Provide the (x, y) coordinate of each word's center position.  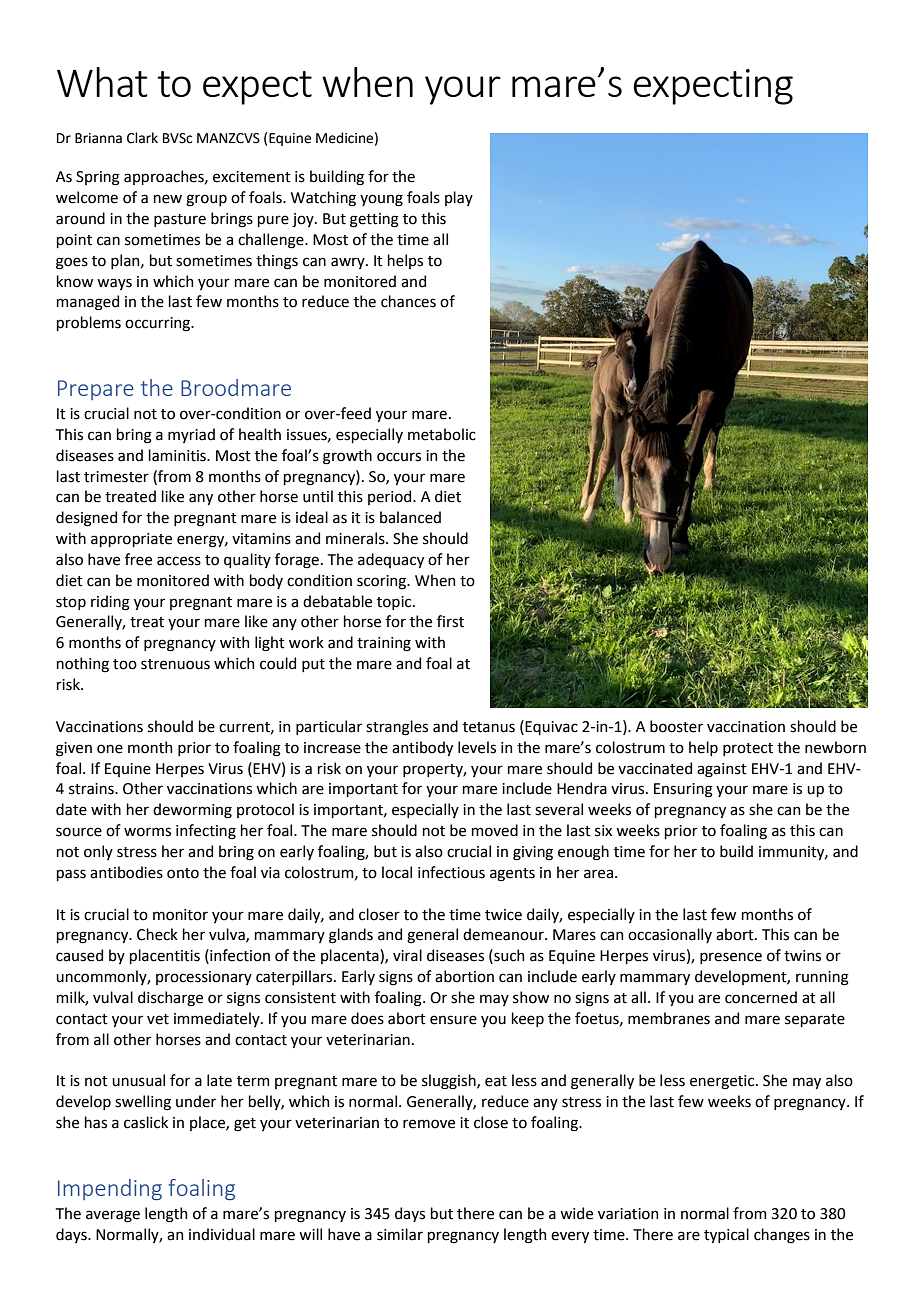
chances (408, 301)
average (113, 1216)
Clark (142, 138)
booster (676, 726)
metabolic (442, 434)
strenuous (175, 664)
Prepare (96, 390)
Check (157, 934)
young (381, 200)
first (450, 621)
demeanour (504, 934)
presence (731, 958)
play (459, 198)
